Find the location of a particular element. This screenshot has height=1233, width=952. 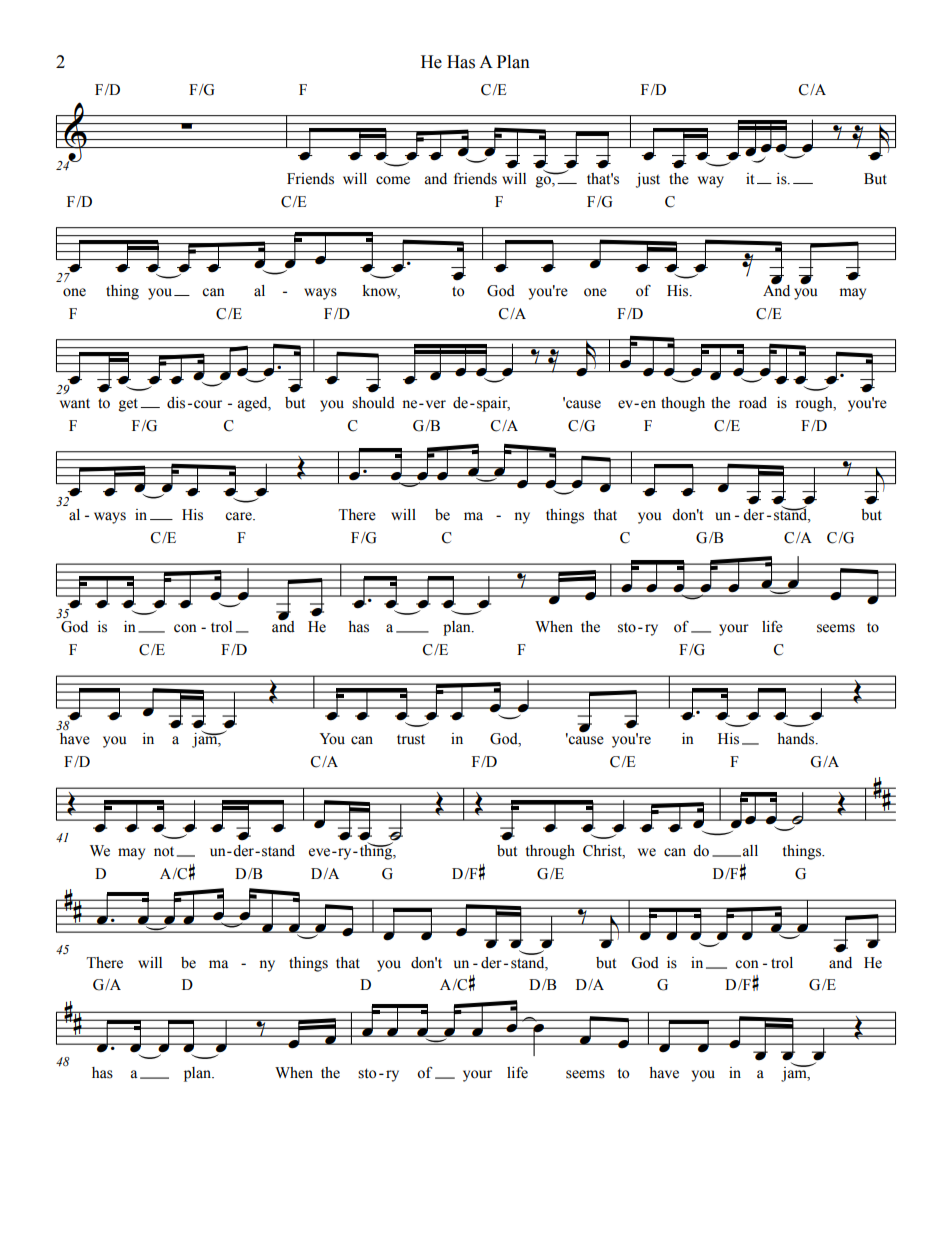

just is located at coordinates (648, 180).
